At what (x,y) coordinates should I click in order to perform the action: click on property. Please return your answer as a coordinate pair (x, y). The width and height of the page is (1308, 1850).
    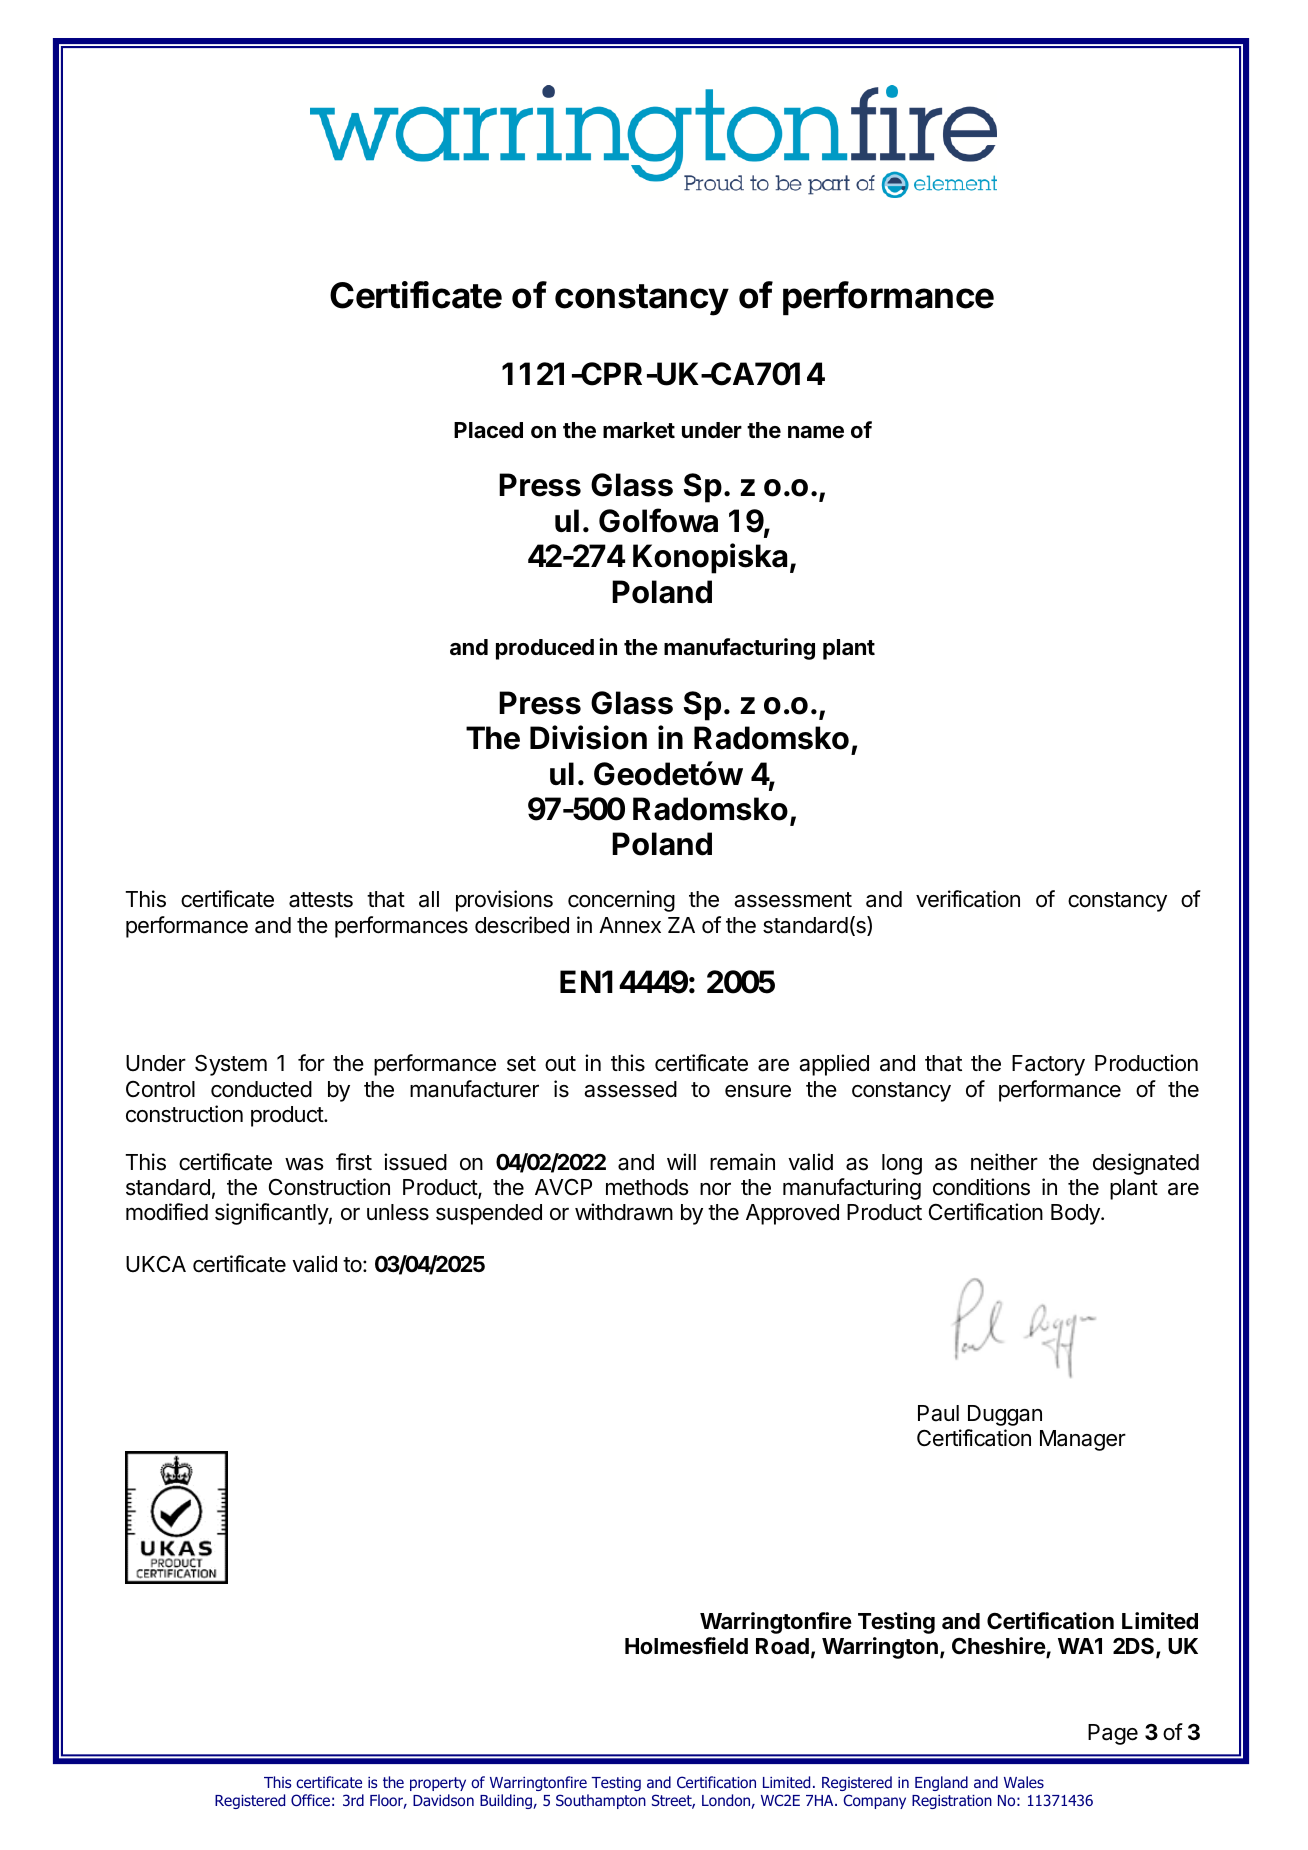
    Looking at the image, I should click on (438, 1784).
